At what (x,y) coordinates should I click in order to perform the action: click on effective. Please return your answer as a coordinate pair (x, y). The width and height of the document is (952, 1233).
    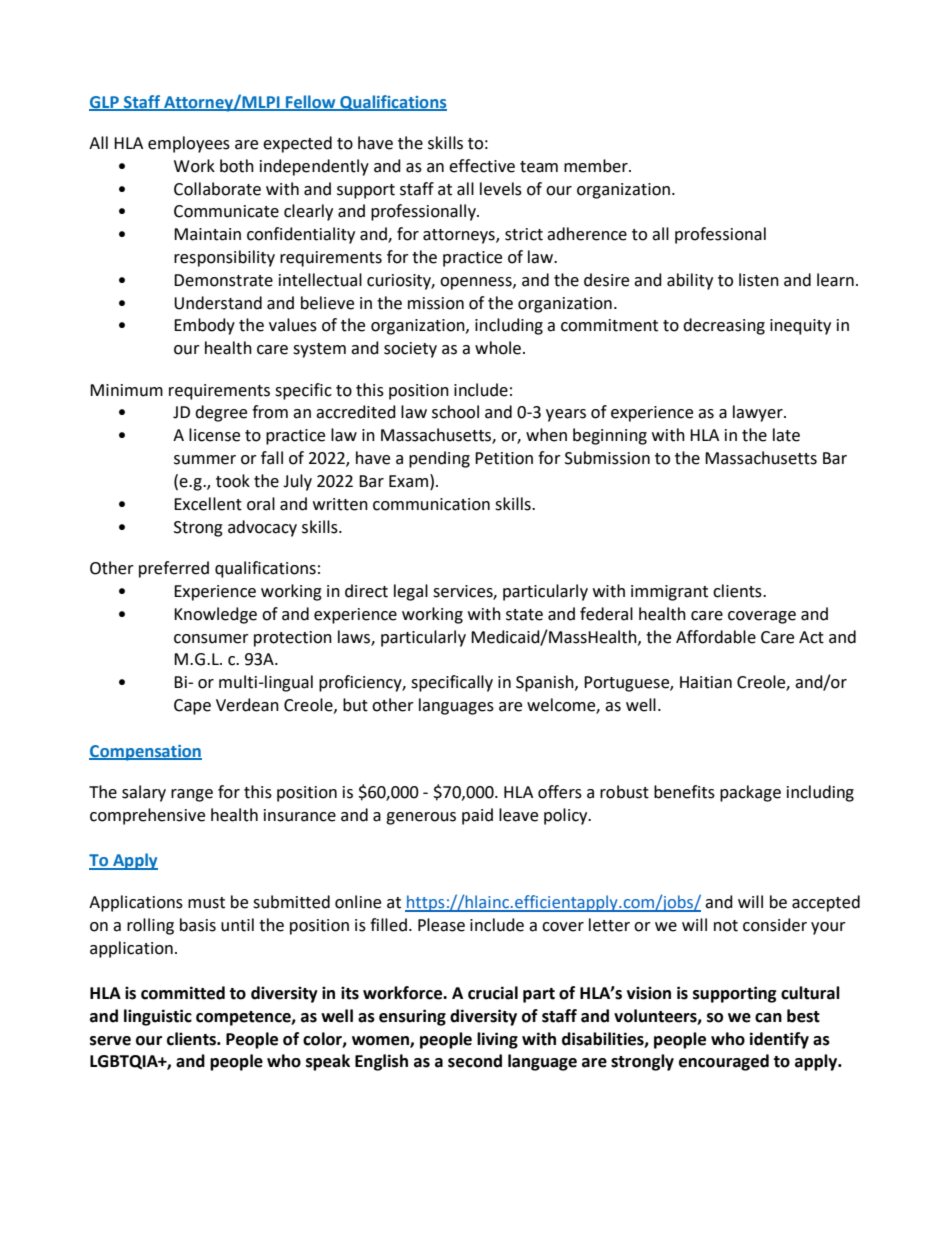
    Looking at the image, I should click on (482, 166).
